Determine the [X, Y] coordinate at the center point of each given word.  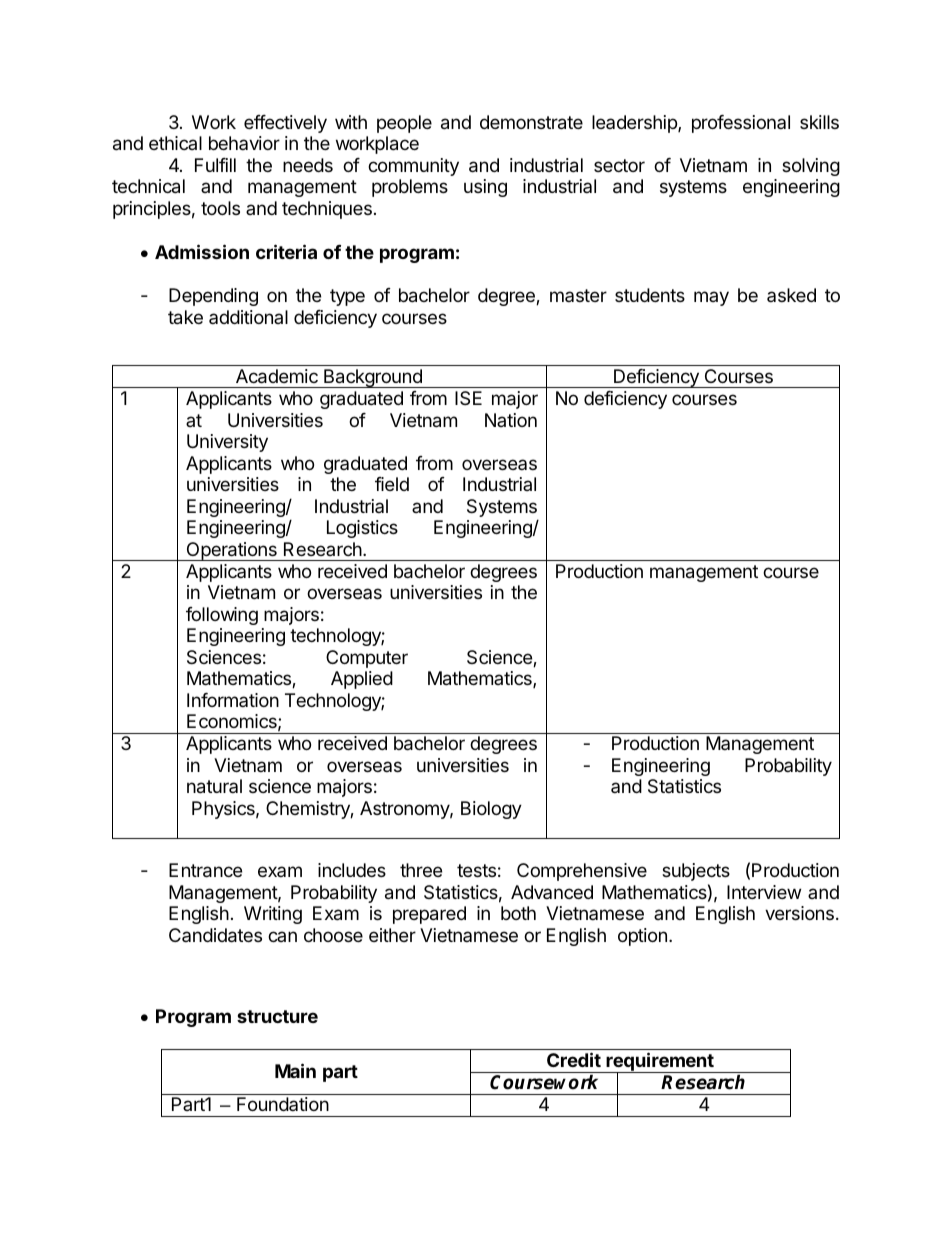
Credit [574, 1059]
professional [741, 124]
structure [277, 1016]
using [485, 188]
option [642, 937]
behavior [244, 143]
